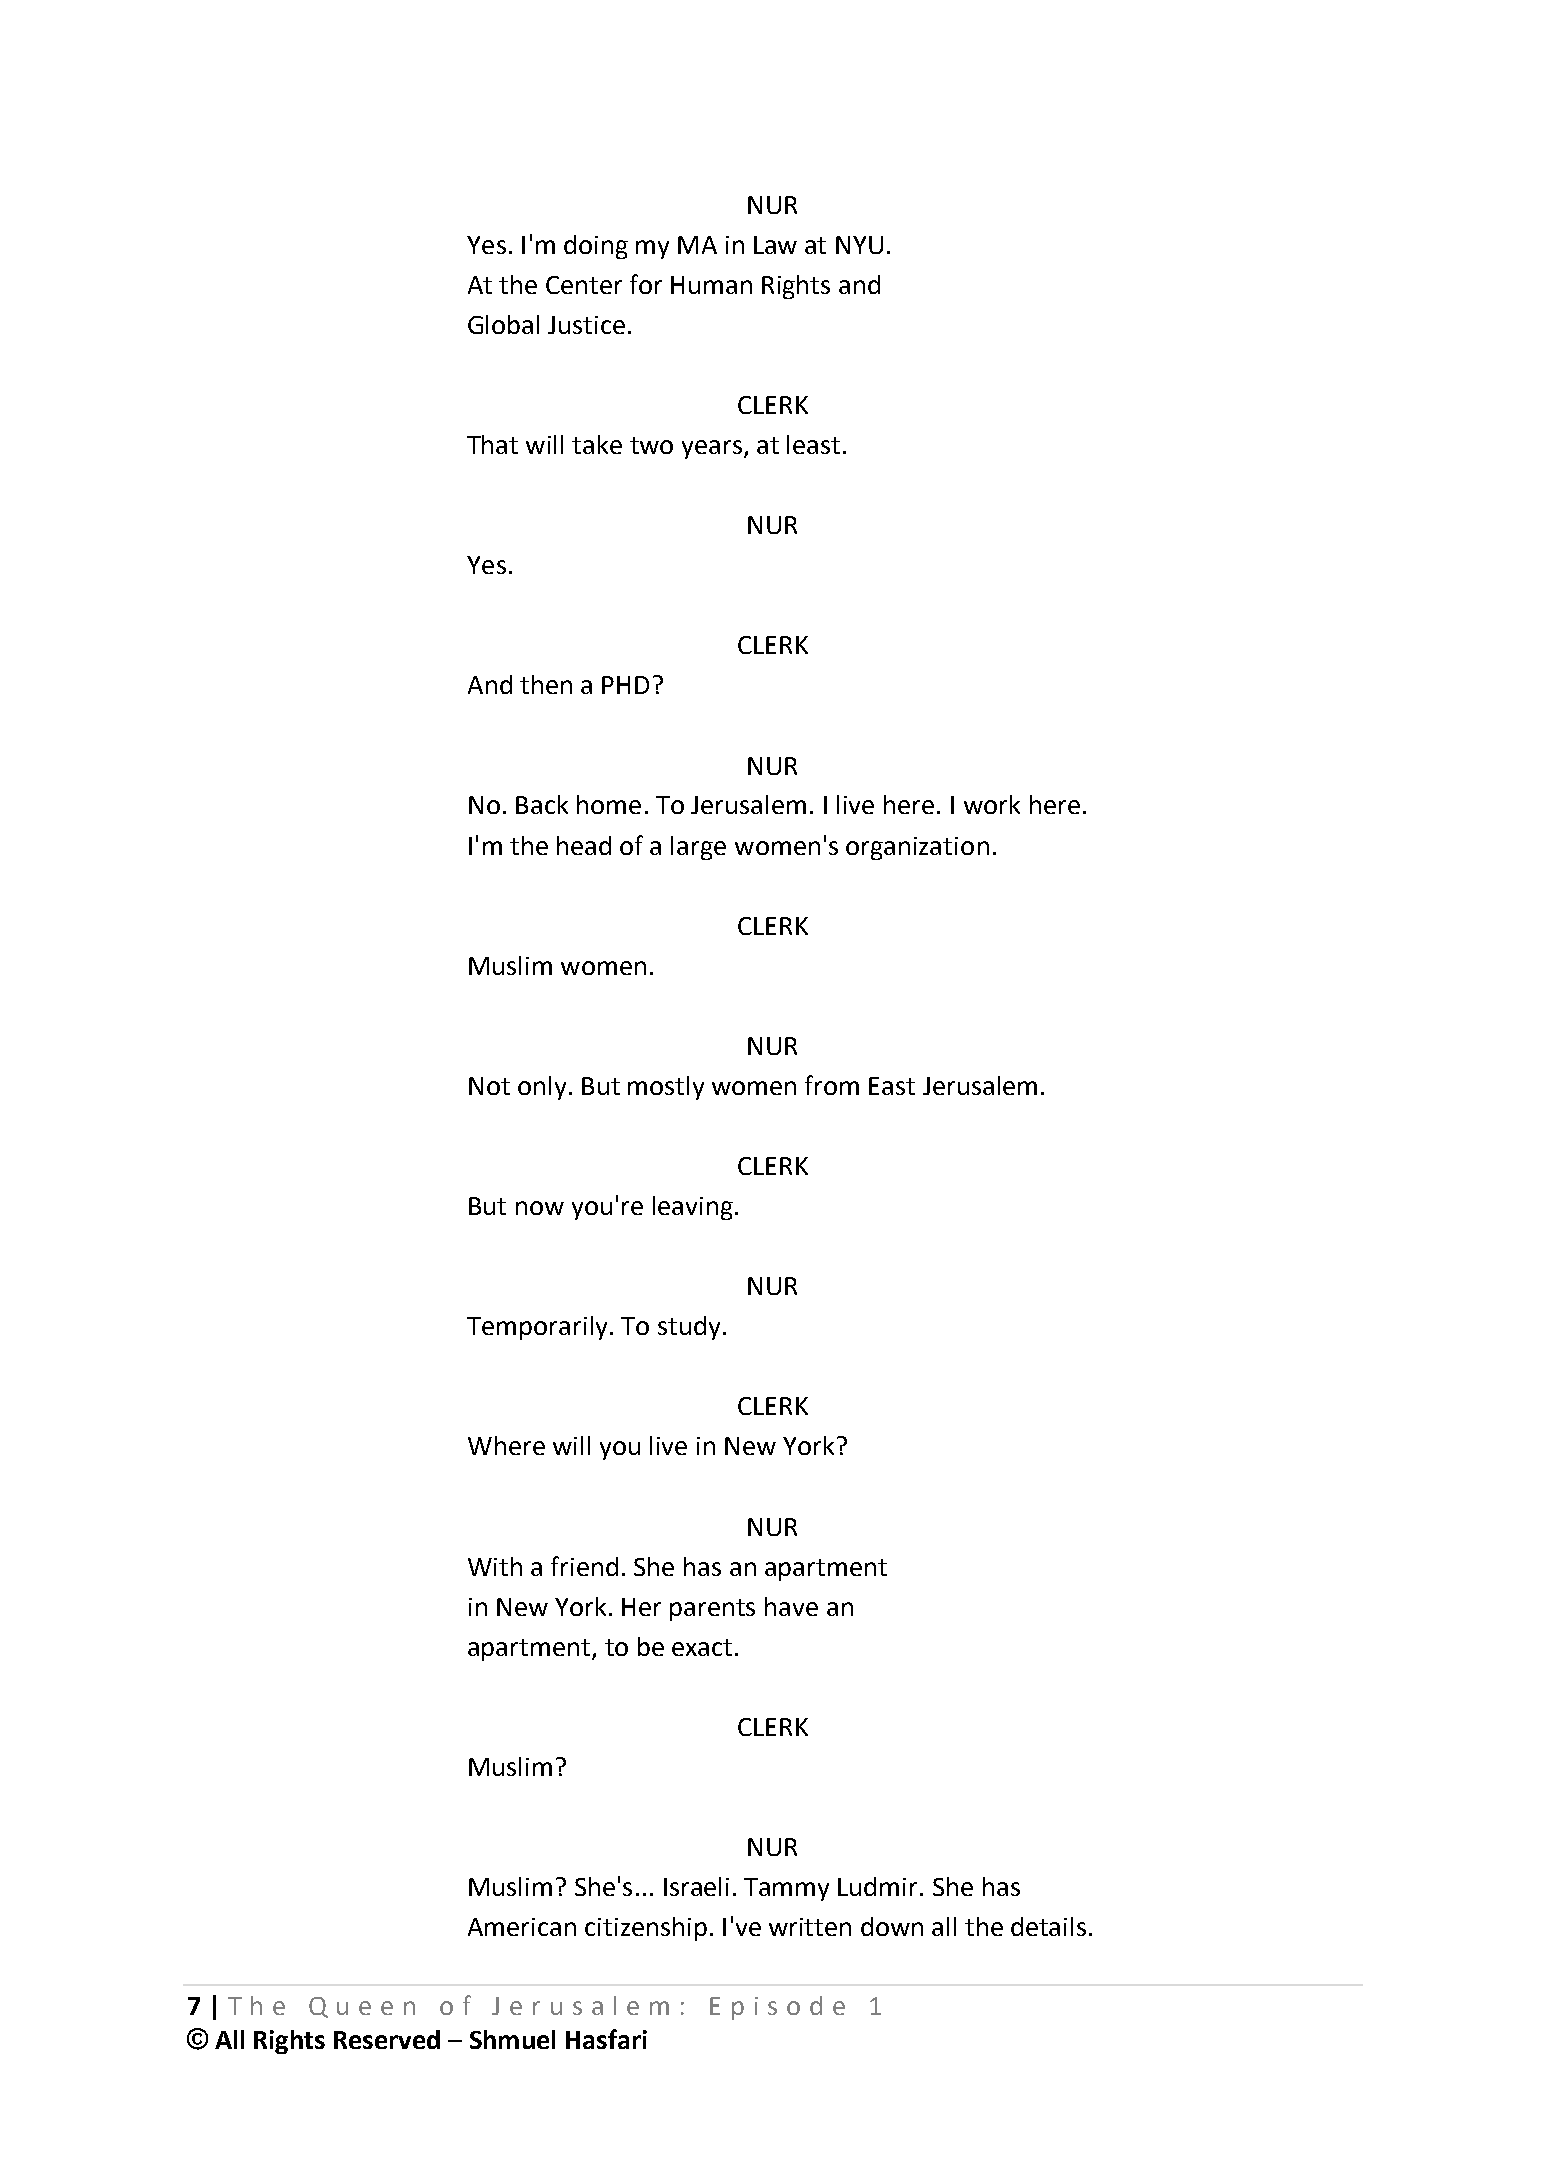 This screenshot has height=2184, width=1545. Describe the element at coordinates (696, 1886) in the screenshot. I see `Israeli` at that location.
